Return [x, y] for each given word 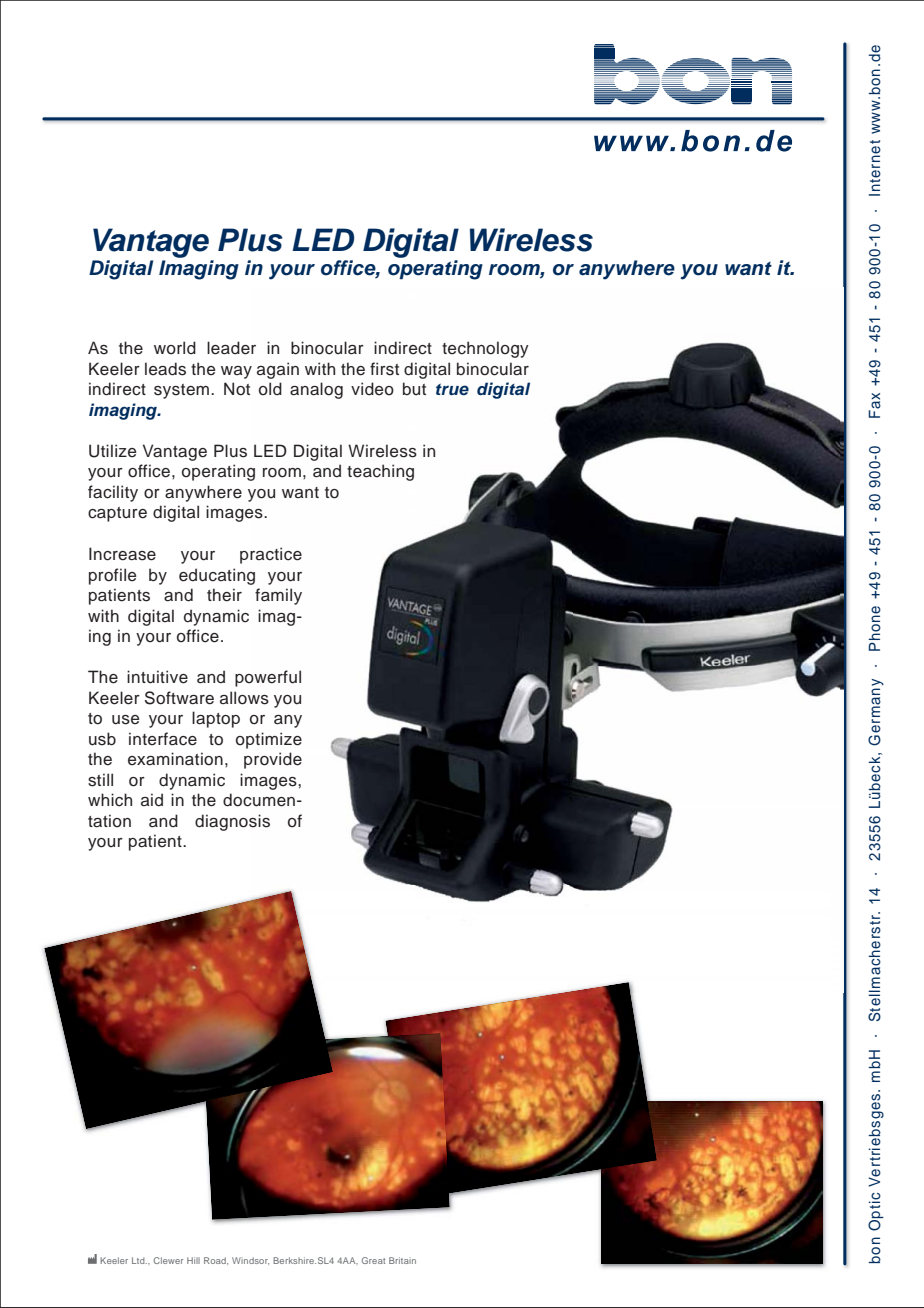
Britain [402, 1260]
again [278, 370]
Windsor [250, 1261]
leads [165, 369]
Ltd [139, 1260]
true [452, 390]
